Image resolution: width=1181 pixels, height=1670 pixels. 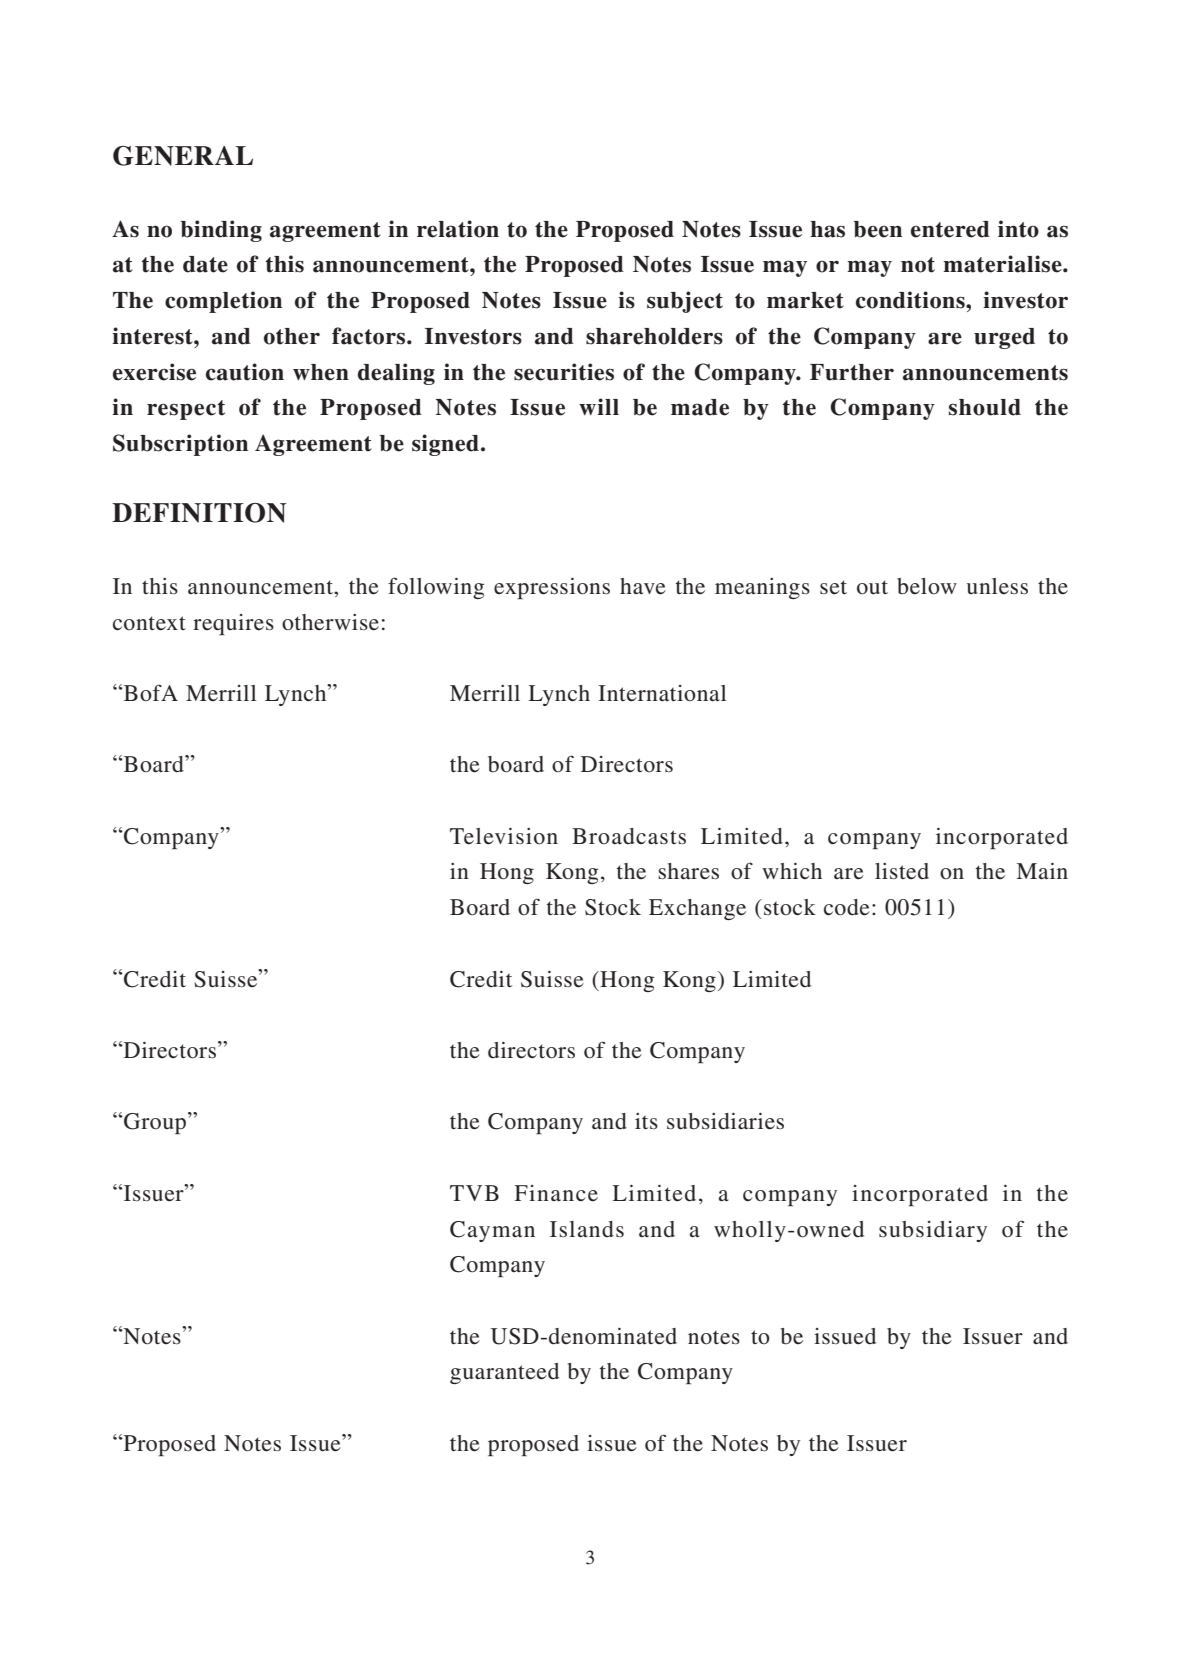 I want to click on code, so click(x=847, y=907).
